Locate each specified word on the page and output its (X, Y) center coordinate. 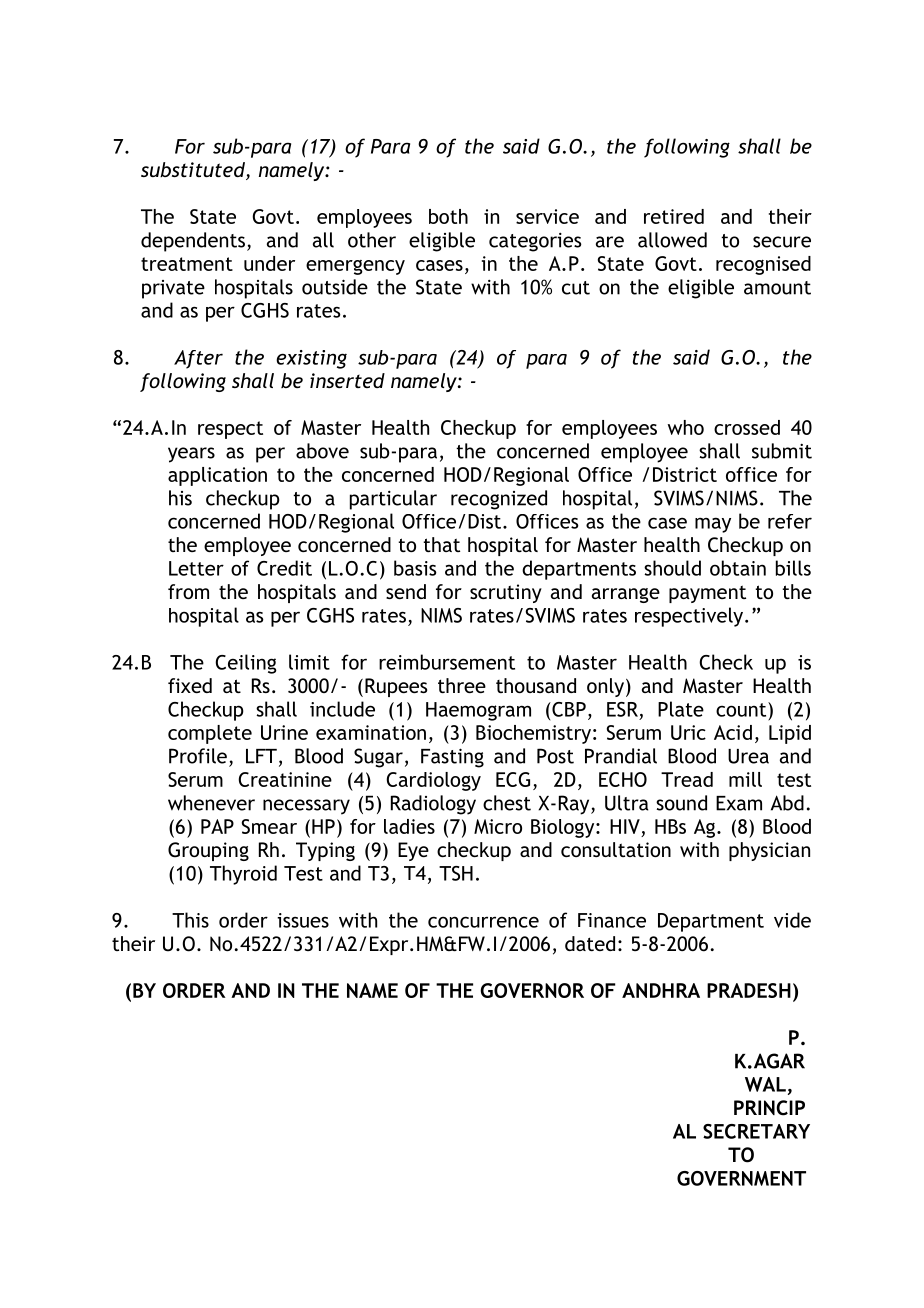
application (217, 476)
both (448, 216)
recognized (499, 500)
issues (303, 920)
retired (674, 216)
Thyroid (243, 875)
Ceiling (246, 664)
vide (792, 920)
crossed (747, 427)
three (462, 685)
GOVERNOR (532, 990)
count (742, 709)
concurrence (483, 922)
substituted (194, 171)
